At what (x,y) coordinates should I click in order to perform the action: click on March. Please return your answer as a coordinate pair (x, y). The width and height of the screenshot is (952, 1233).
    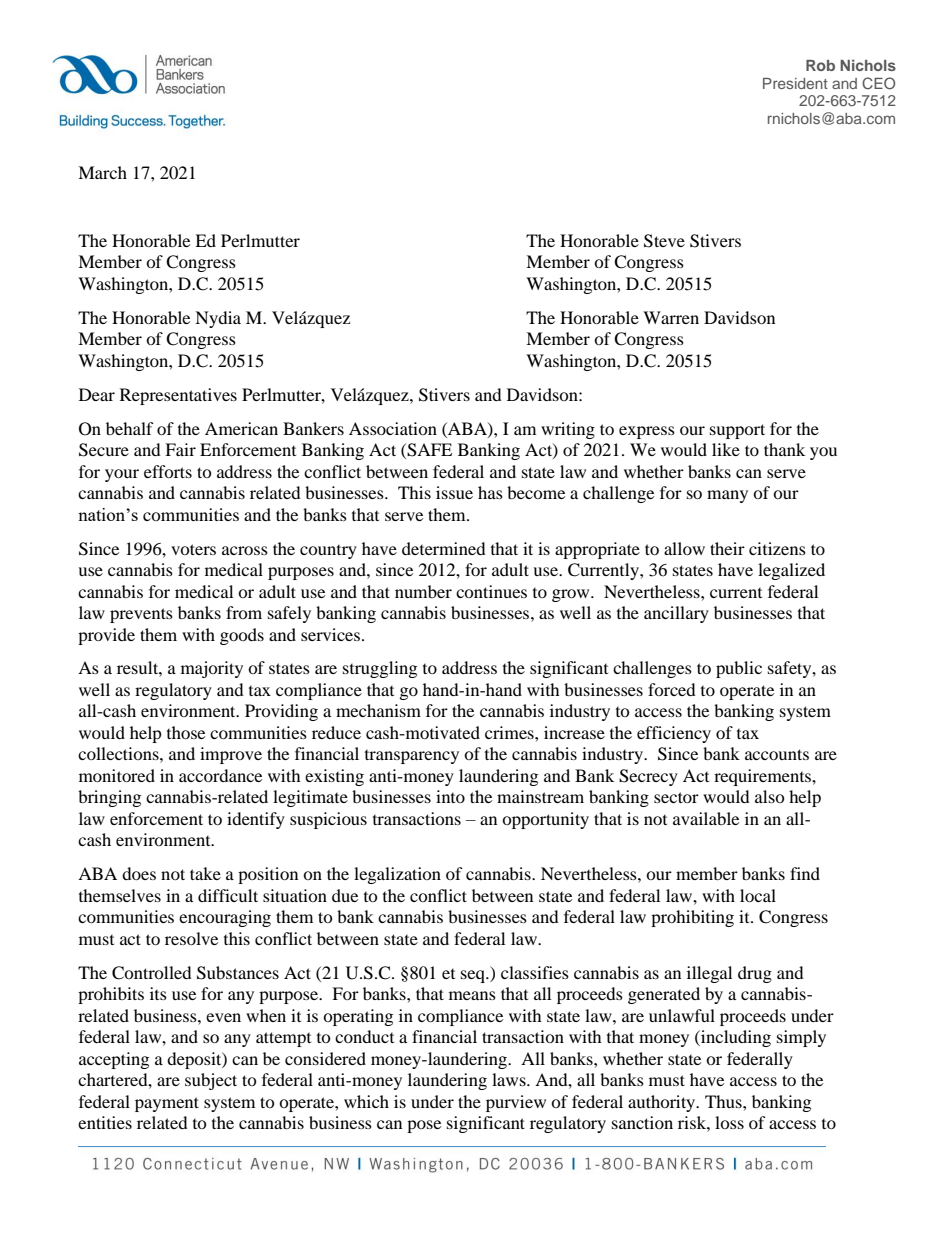
    Looking at the image, I should click on (102, 172).
